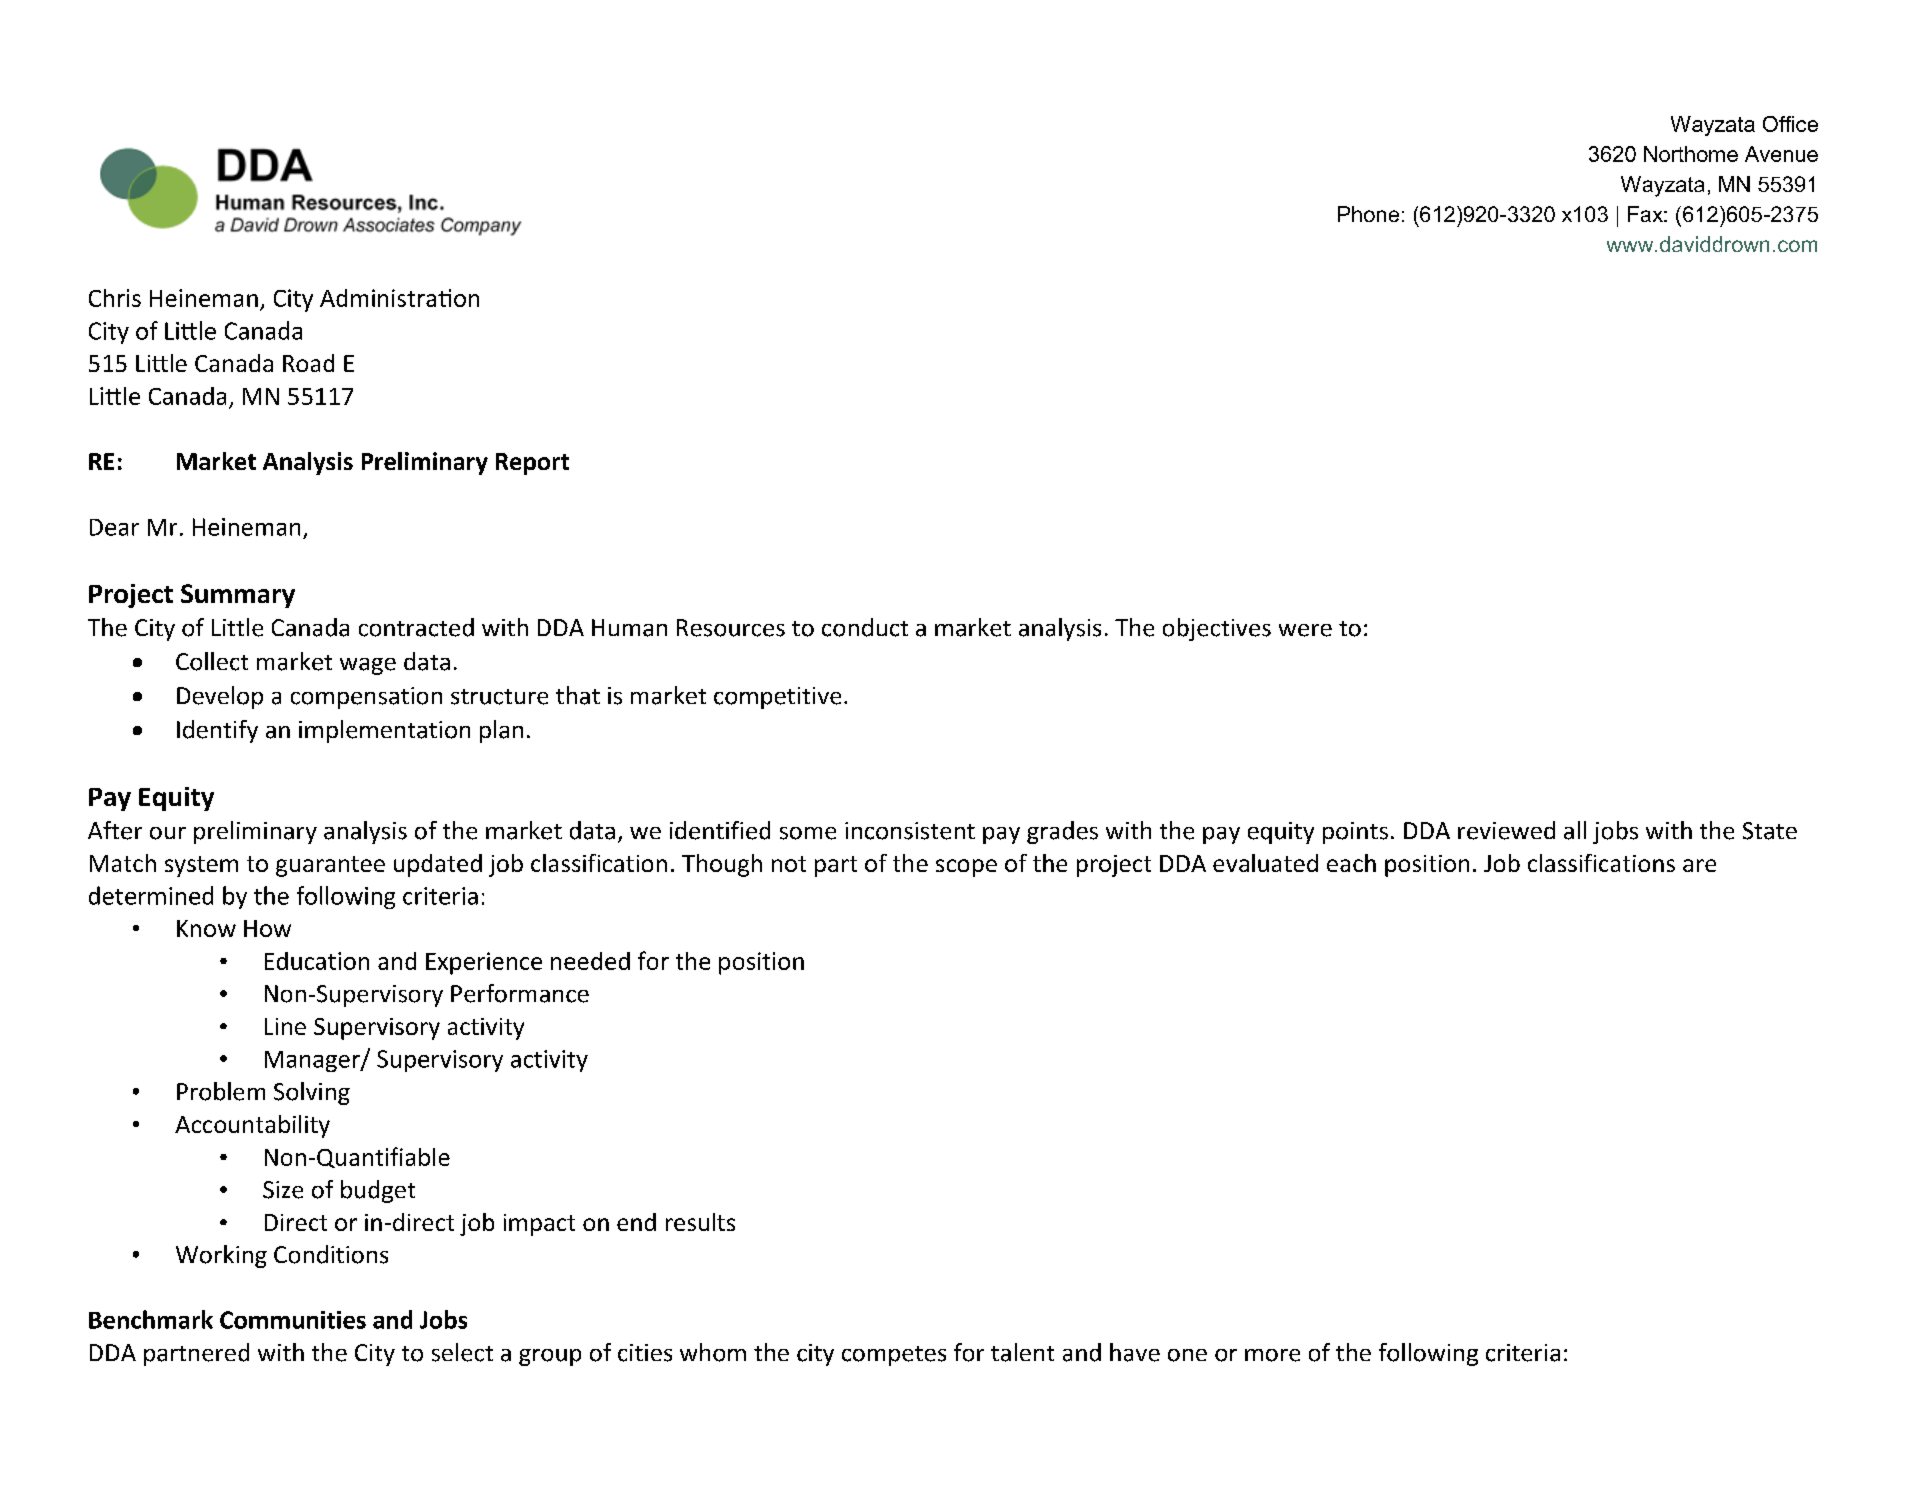 The image size is (1924, 1487). Describe the element at coordinates (532, 464) in the page. I see `Report` at that location.
